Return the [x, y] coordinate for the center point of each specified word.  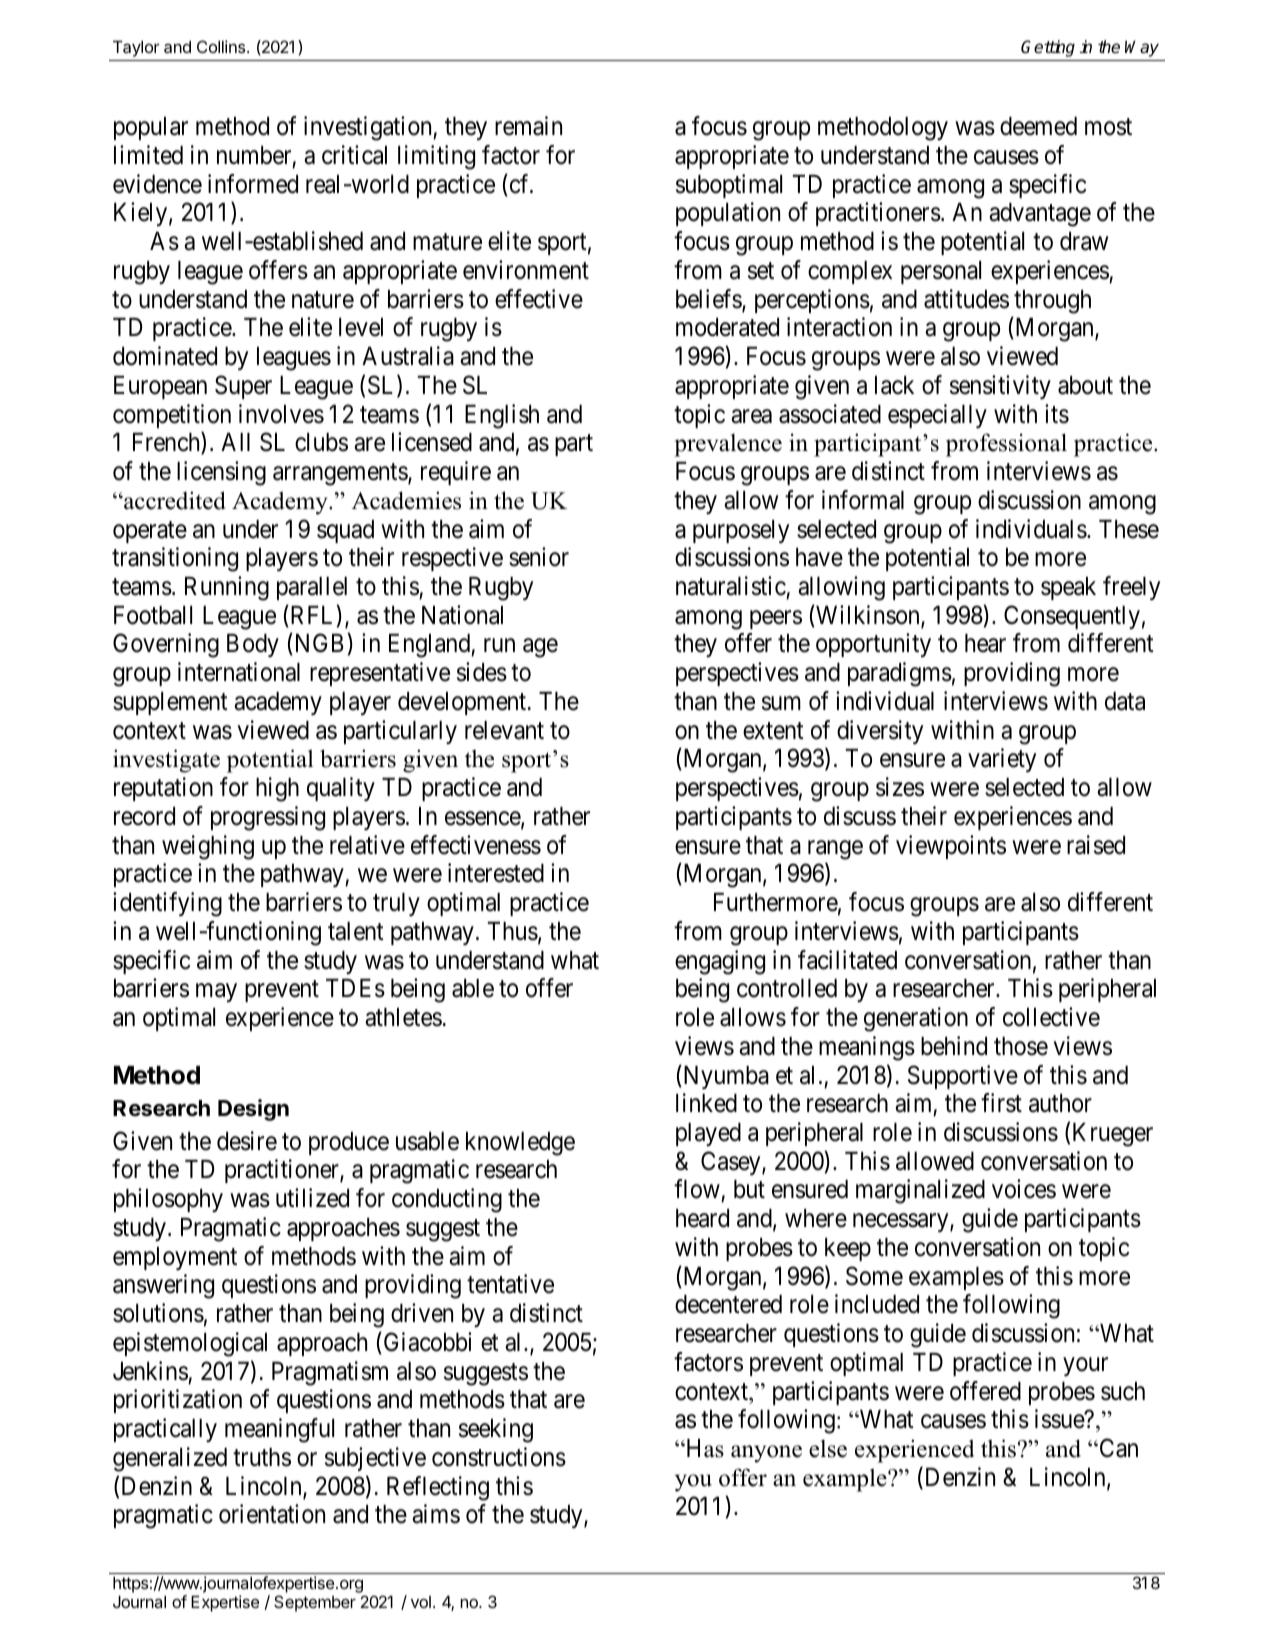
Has [704, 1448]
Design [253, 1110]
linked [706, 1103]
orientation [272, 1514]
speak [1068, 588]
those [1021, 1046]
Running [227, 588]
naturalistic [731, 586]
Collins [222, 46]
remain [528, 126]
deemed [1038, 126]
